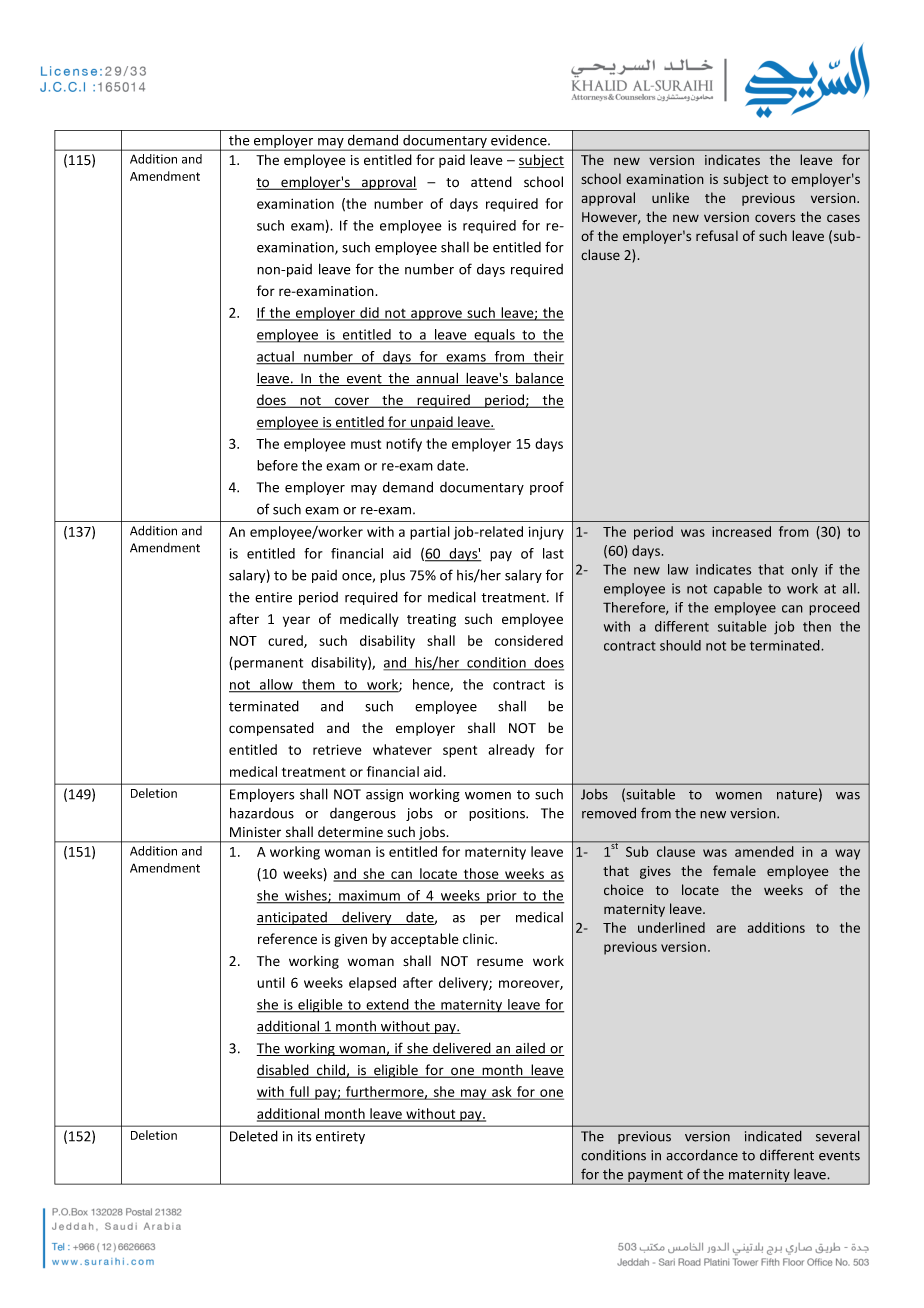  Describe the element at coordinates (539, 379) in the document. I see `balance` at that location.
